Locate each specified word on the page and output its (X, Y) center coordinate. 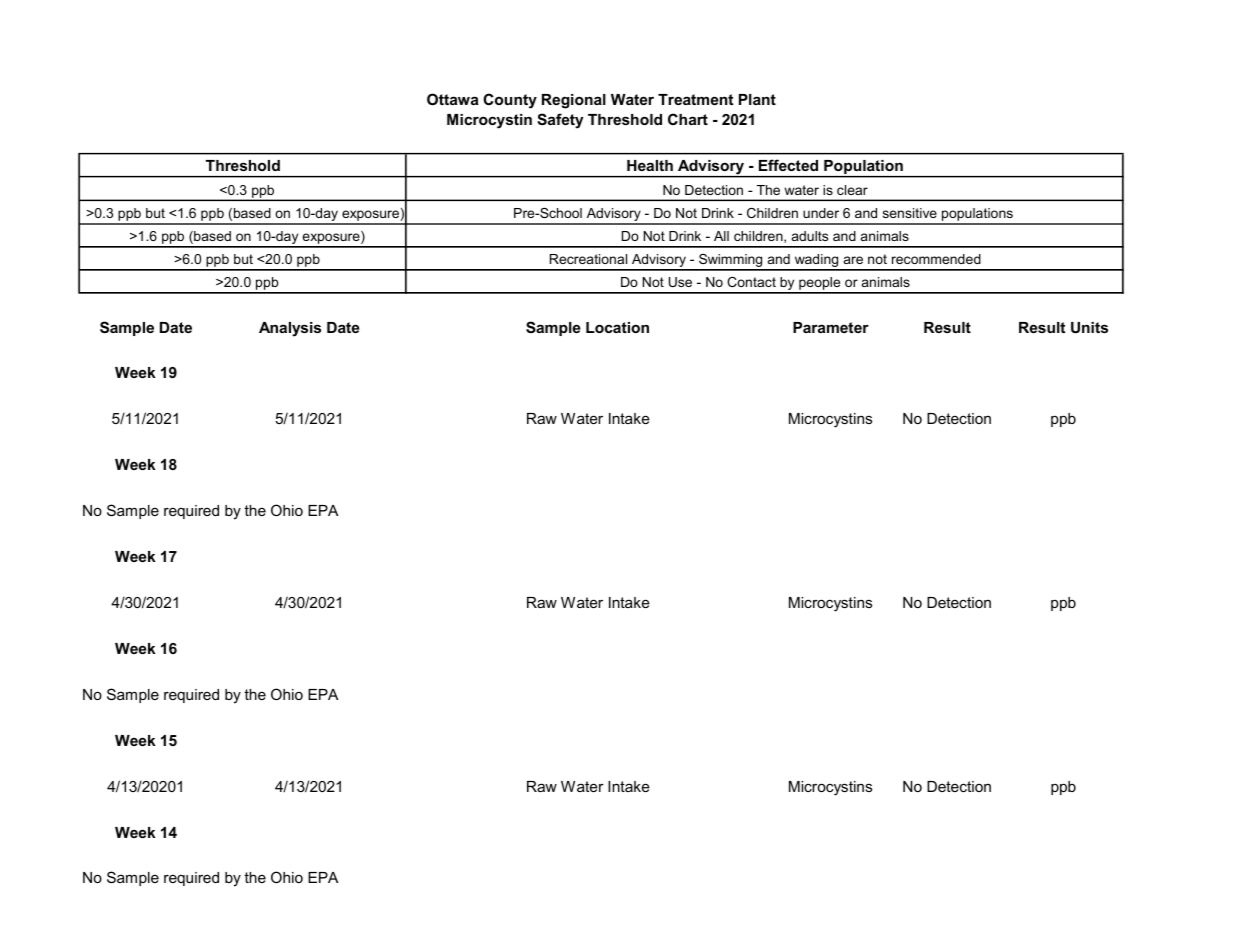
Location (617, 327)
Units (1089, 327)
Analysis (290, 329)
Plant (757, 99)
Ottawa (452, 99)
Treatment (695, 99)
